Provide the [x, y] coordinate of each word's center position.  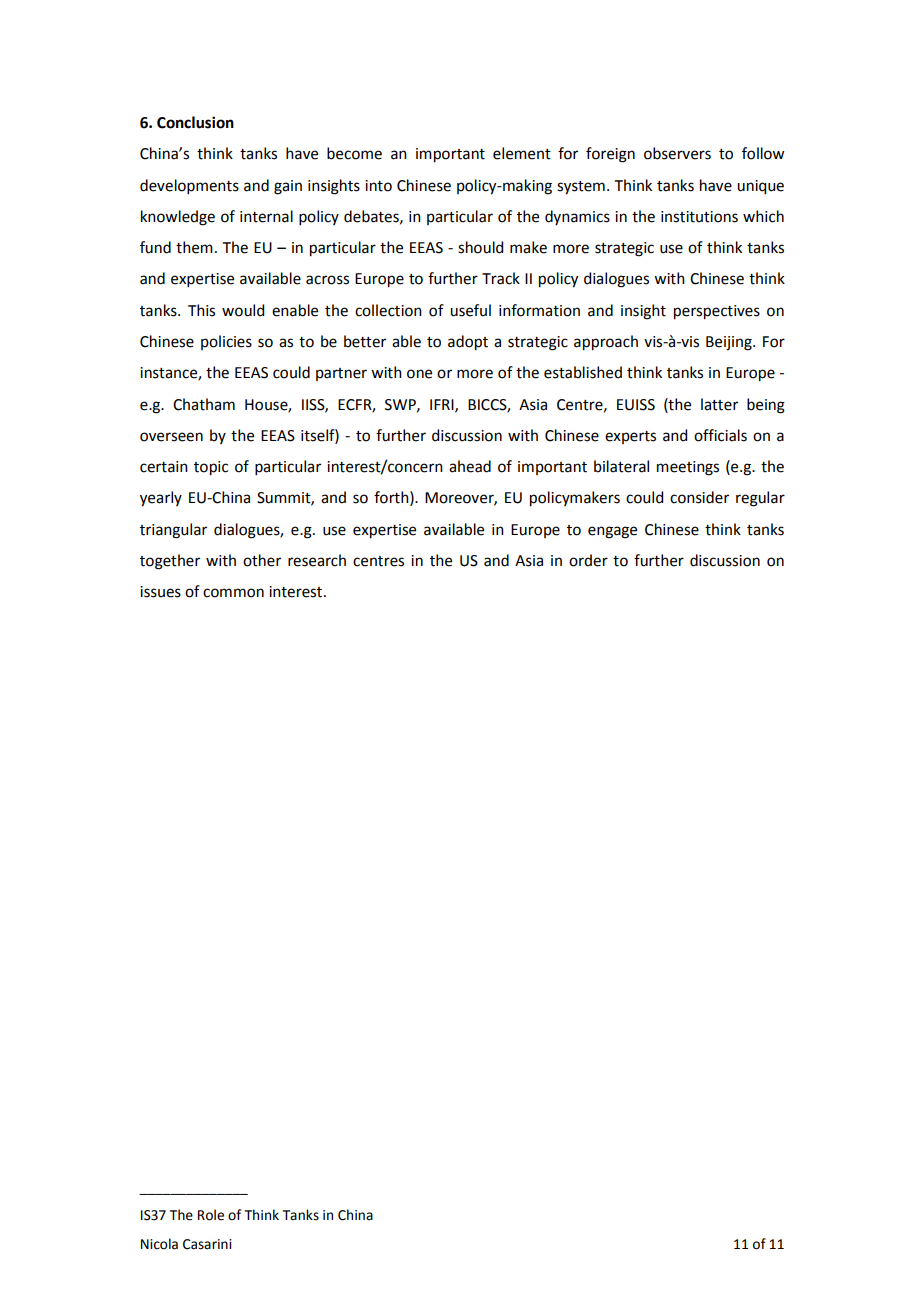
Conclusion [195, 122]
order [588, 560]
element [522, 153]
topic [211, 468]
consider [699, 497]
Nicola [159, 1244]
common [233, 593]
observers [677, 153]
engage [612, 532]
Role [211, 1215]
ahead [470, 466]
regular [760, 499]
